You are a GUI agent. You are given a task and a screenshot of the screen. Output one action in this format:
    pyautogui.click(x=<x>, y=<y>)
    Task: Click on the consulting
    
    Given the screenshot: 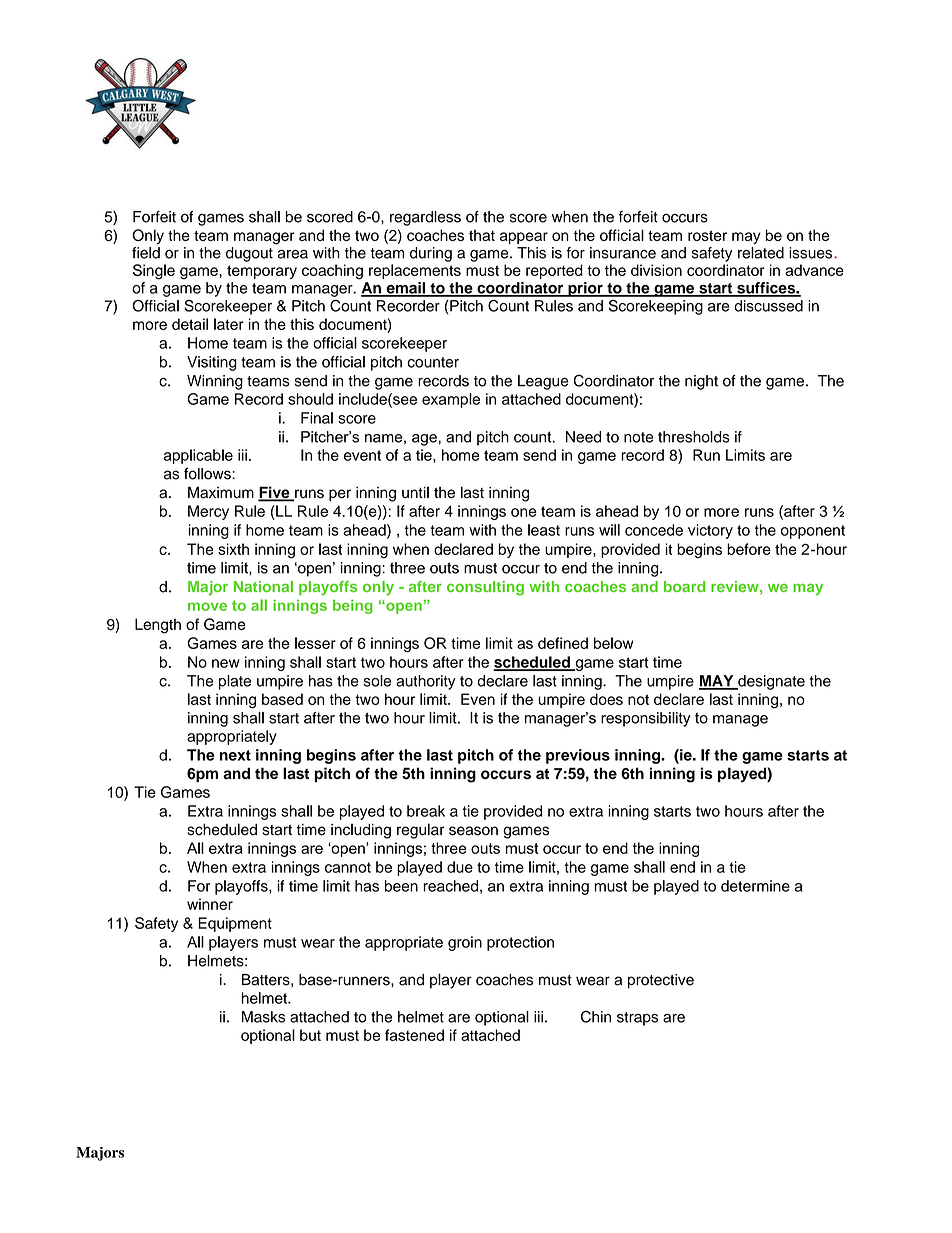 What is the action you would take?
    pyautogui.click(x=485, y=588)
